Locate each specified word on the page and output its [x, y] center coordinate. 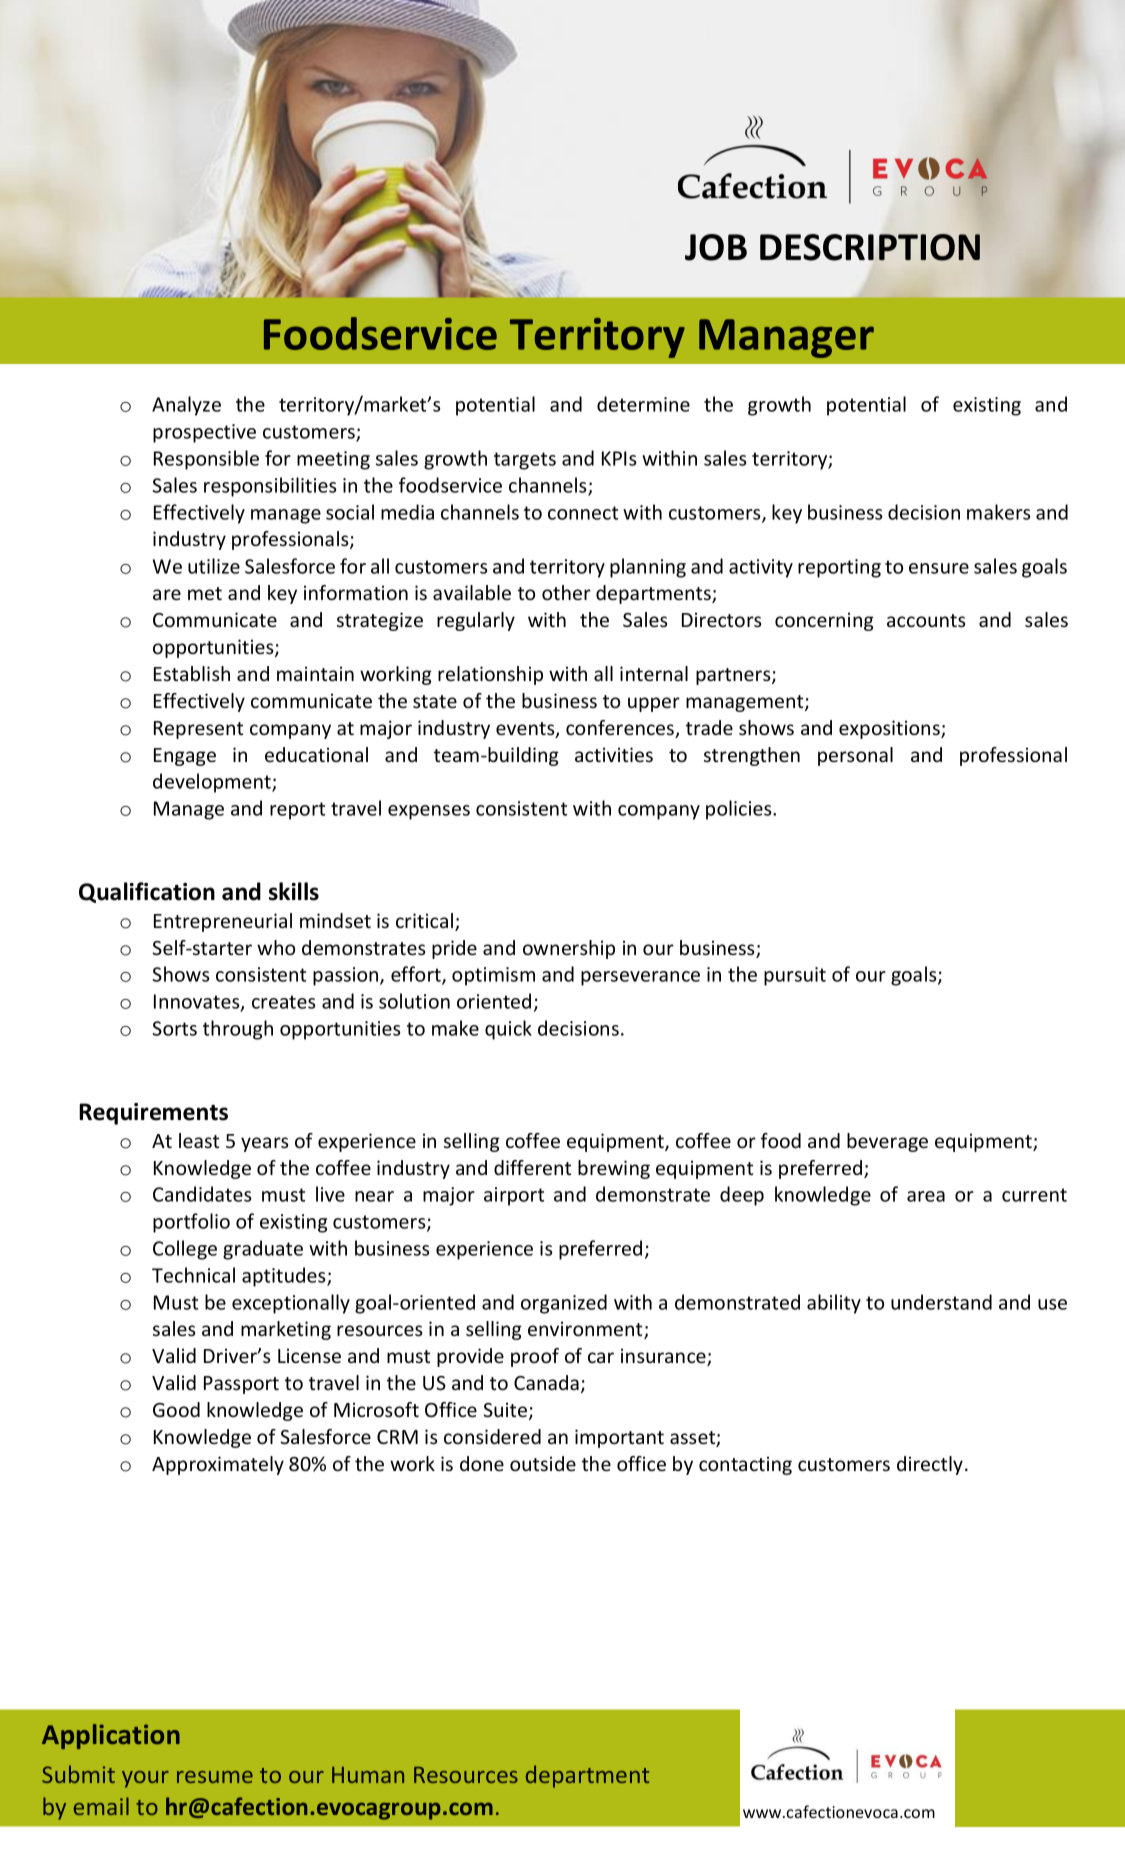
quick [508, 1030]
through [238, 1030]
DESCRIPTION [870, 247]
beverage [887, 1142]
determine [643, 404]
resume [215, 1777]
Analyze [186, 406]
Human [368, 1775]
